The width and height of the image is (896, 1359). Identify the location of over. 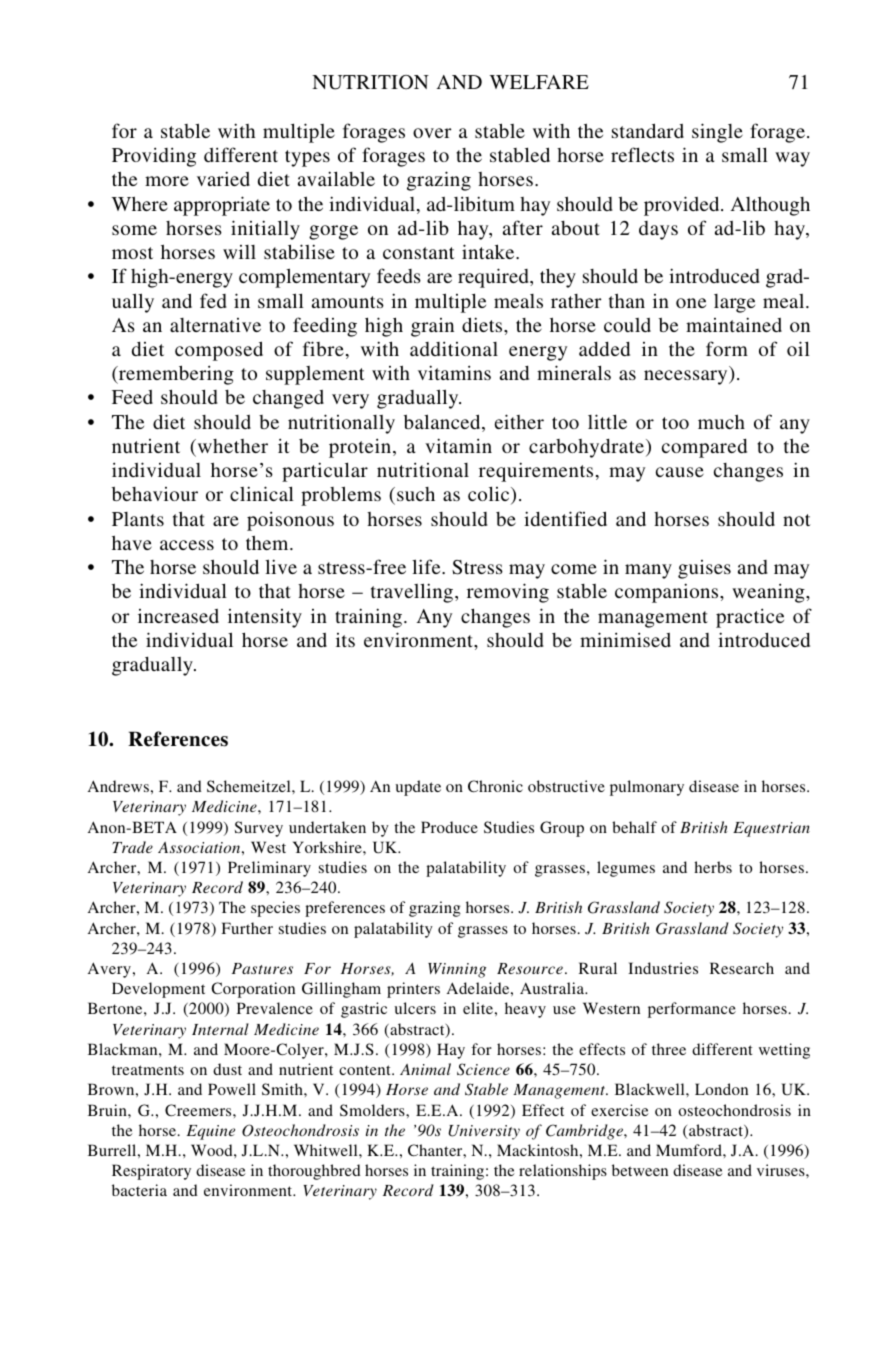
(432, 133).
